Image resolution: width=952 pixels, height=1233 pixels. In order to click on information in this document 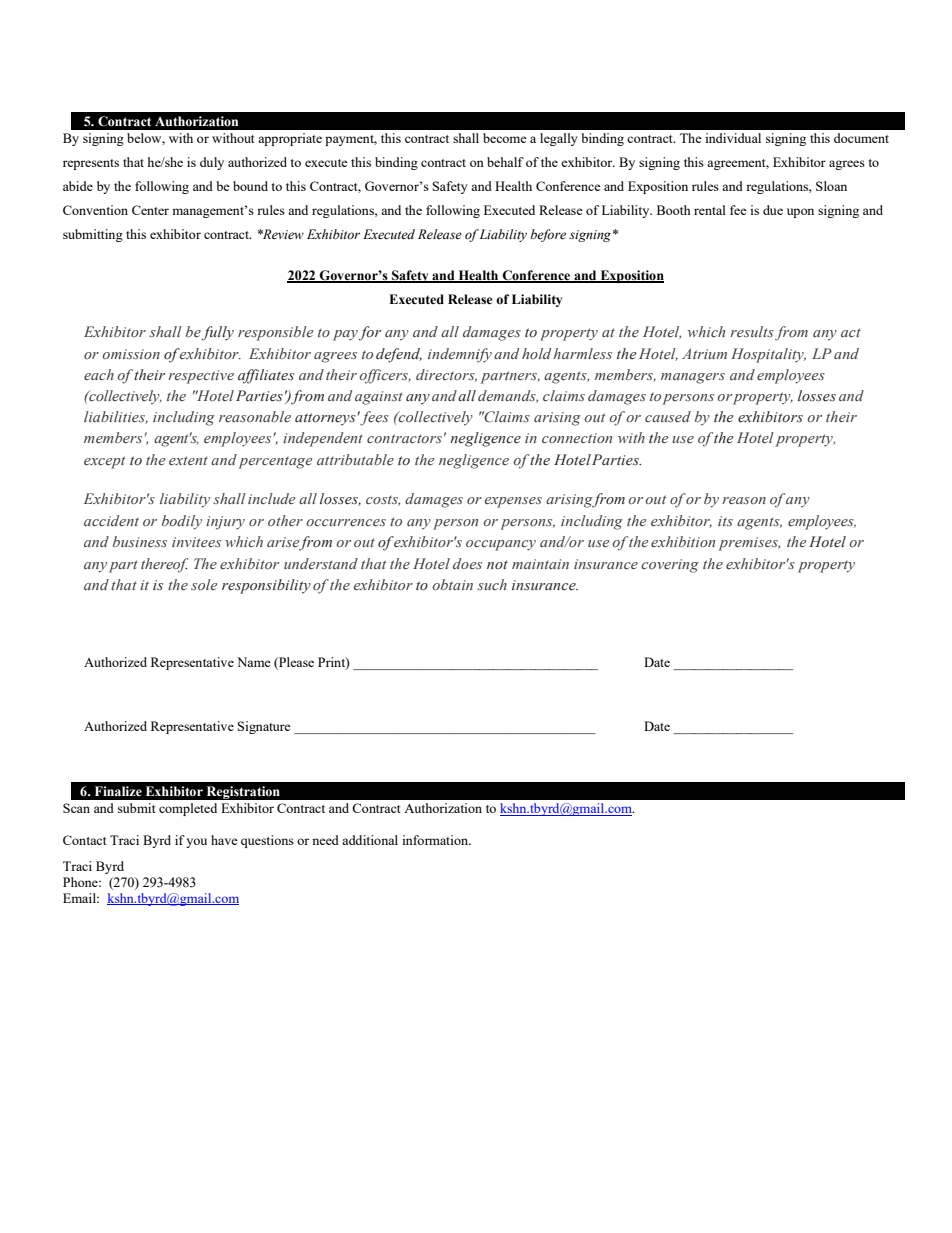, I will do `click(436, 840)`.
